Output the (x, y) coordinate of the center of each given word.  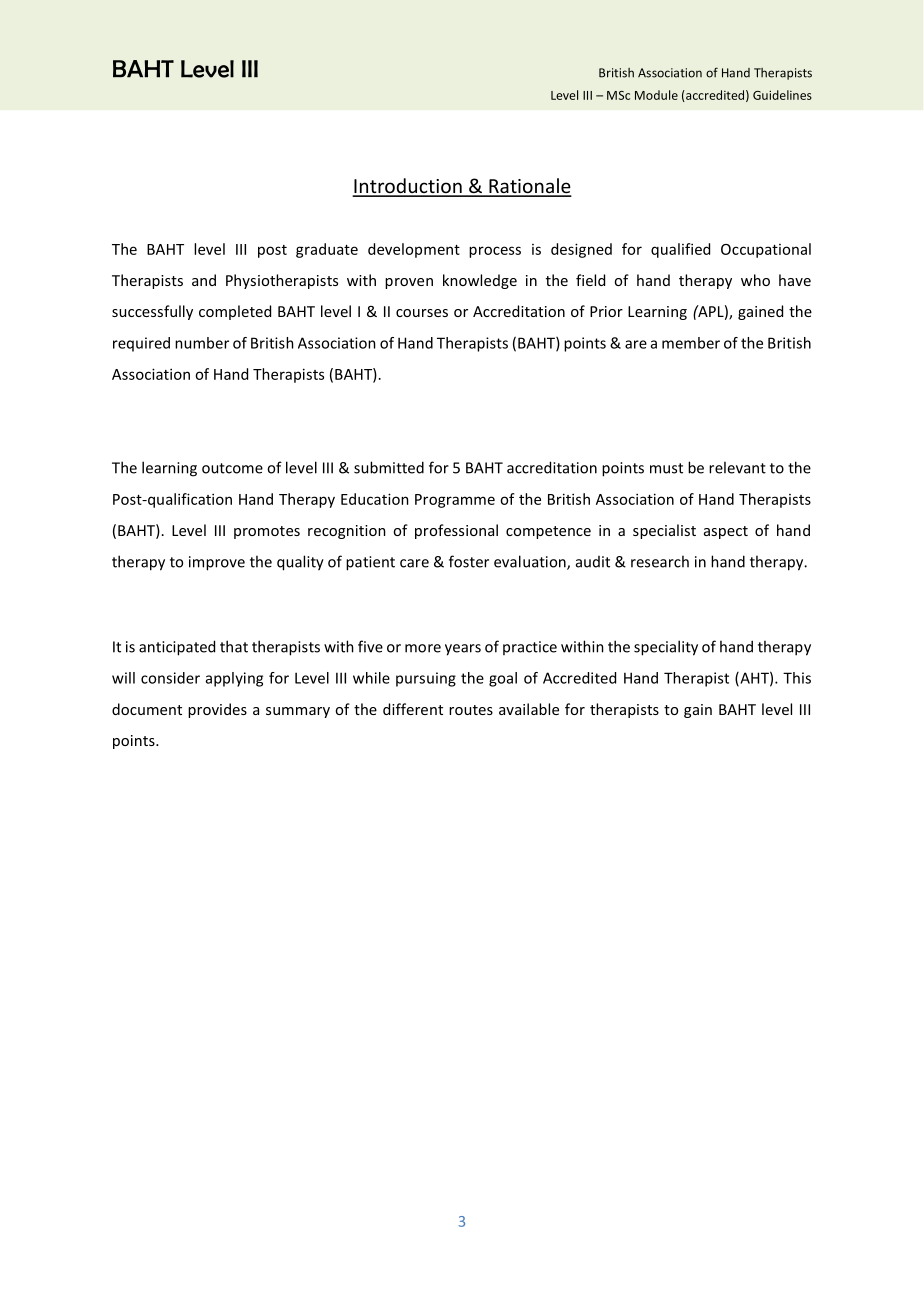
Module (656, 95)
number (202, 343)
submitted (389, 467)
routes (471, 710)
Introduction (408, 187)
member (691, 343)
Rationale (529, 187)
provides (217, 710)
